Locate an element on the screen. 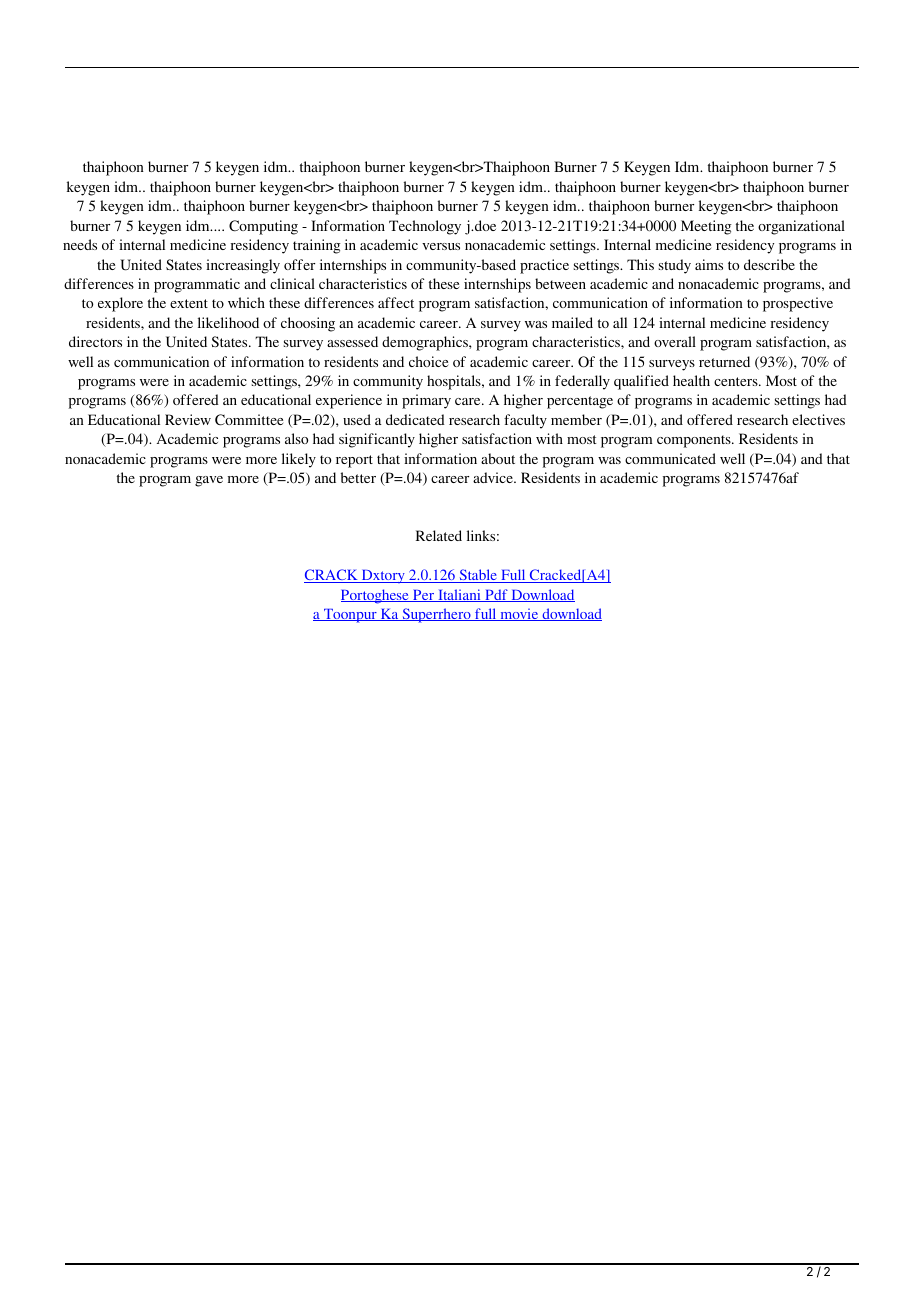  dedicated is located at coordinates (415, 419).
